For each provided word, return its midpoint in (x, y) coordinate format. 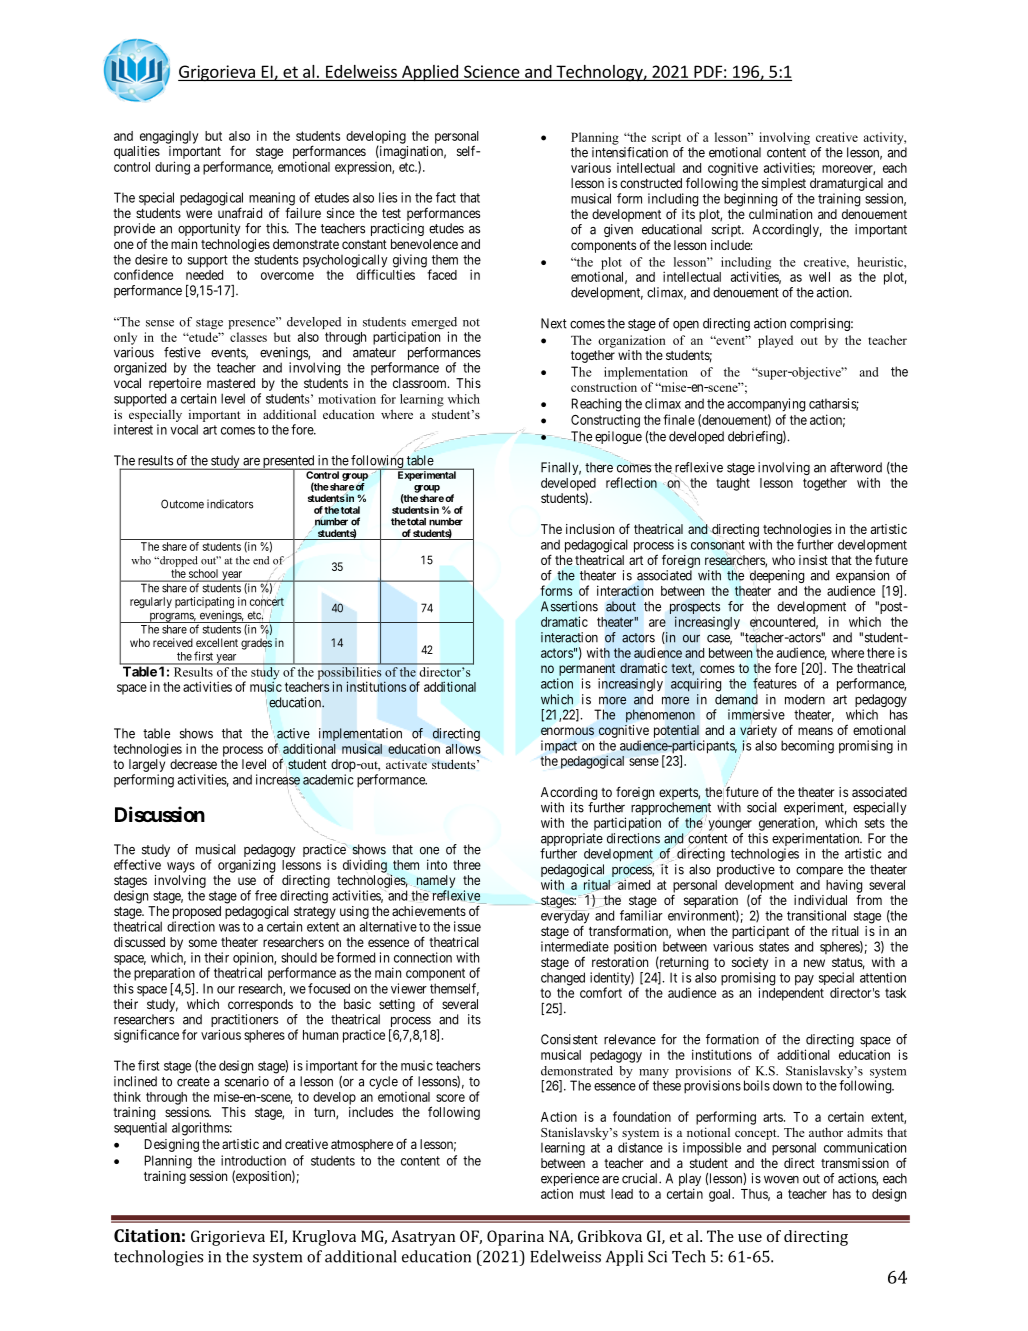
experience (570, 1181)
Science (492, 71)
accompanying (766, 405)
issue (467, 926)
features (775, 684)
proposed (197, 912)
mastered (231, 383)
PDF (708, 71)
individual (820, 900)
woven (781, 1180)
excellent (217, 642)
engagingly (169, 137)
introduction (253, 1160)
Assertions (569, 606)
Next (554, 323)
